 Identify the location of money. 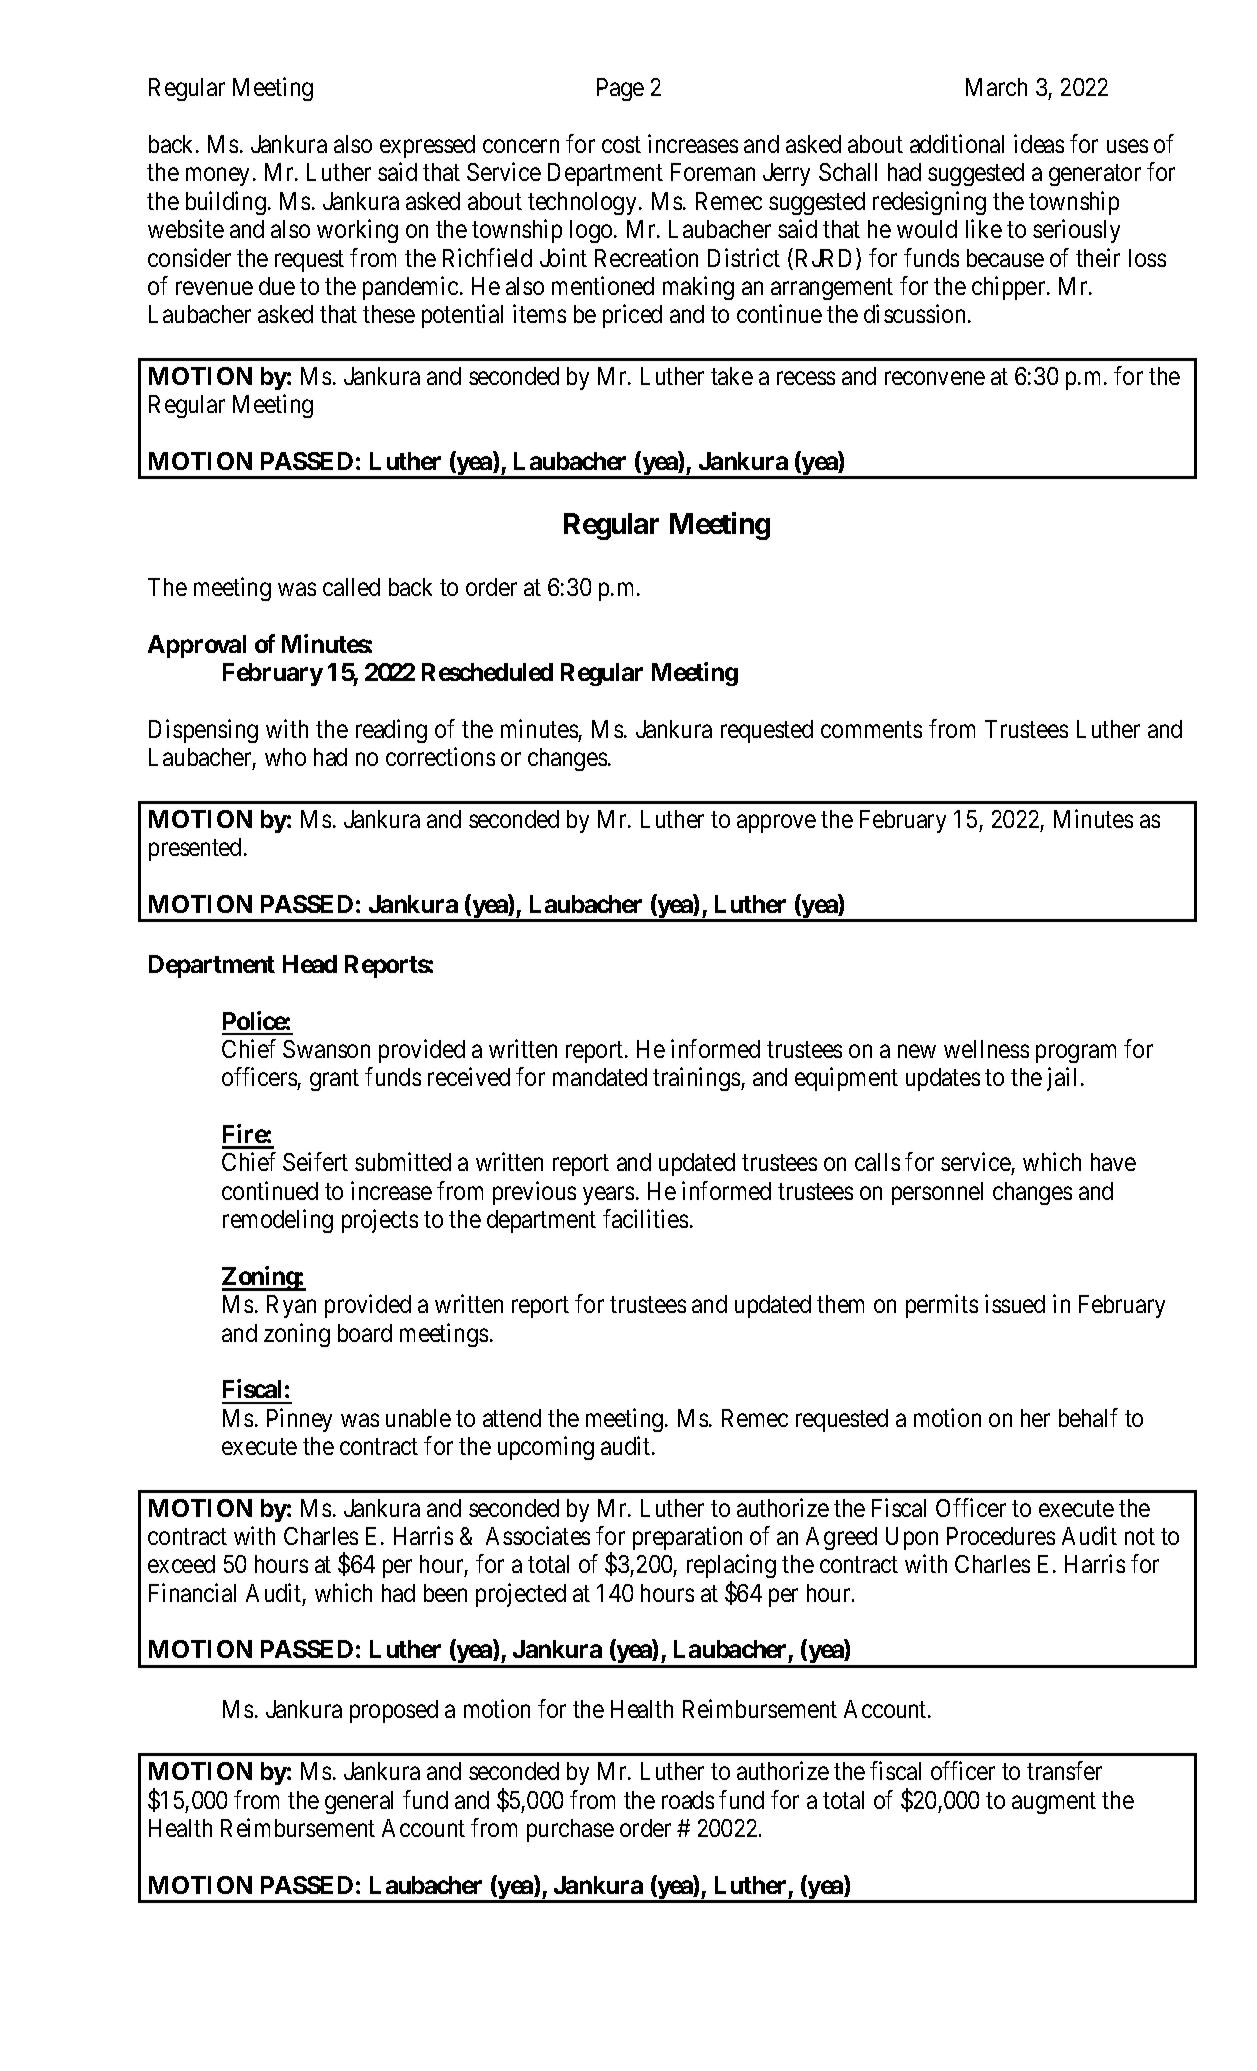
(217, 177).
